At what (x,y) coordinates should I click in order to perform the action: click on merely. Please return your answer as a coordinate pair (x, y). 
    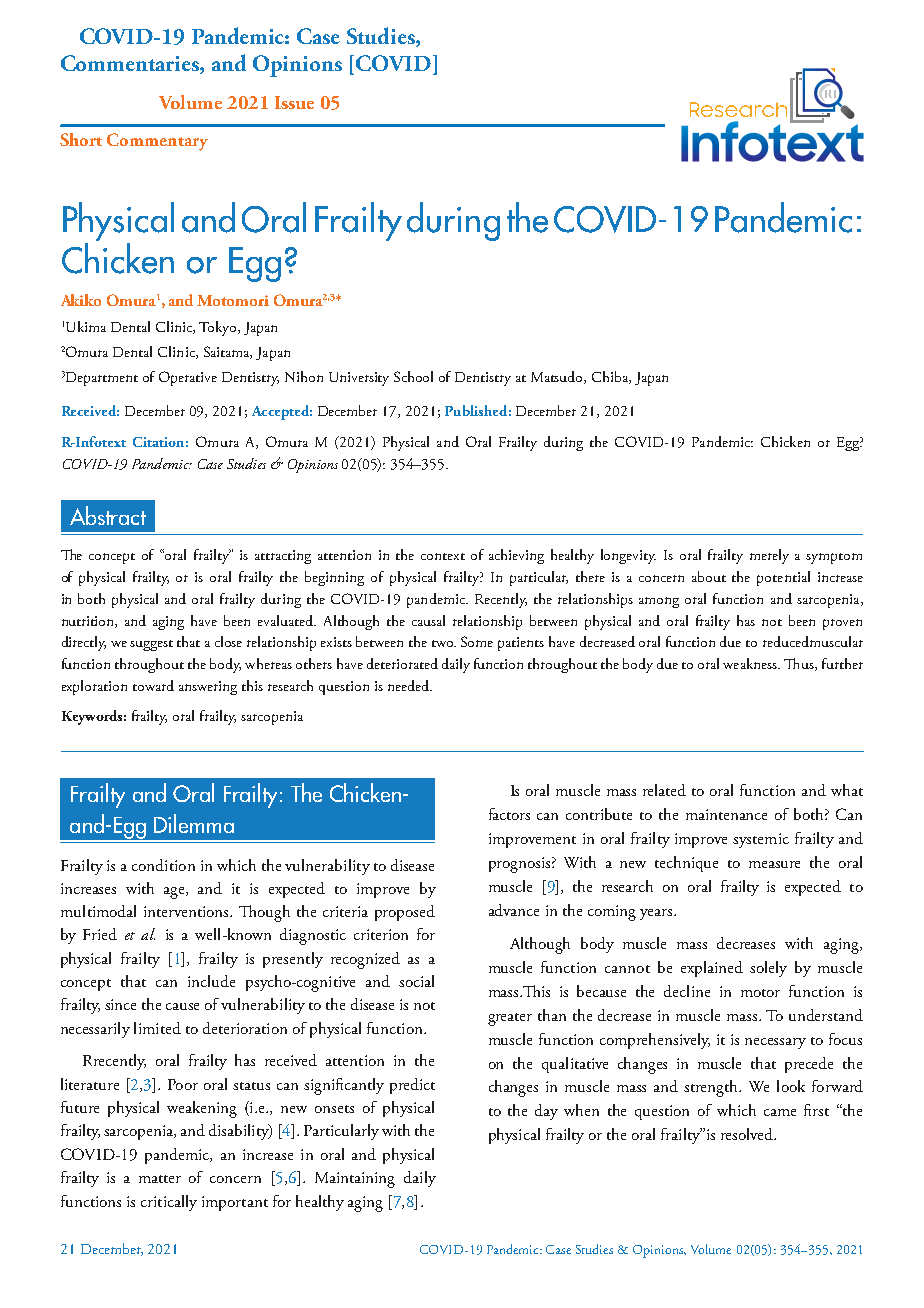
    Looking at the image, I should click on (769, 556).
